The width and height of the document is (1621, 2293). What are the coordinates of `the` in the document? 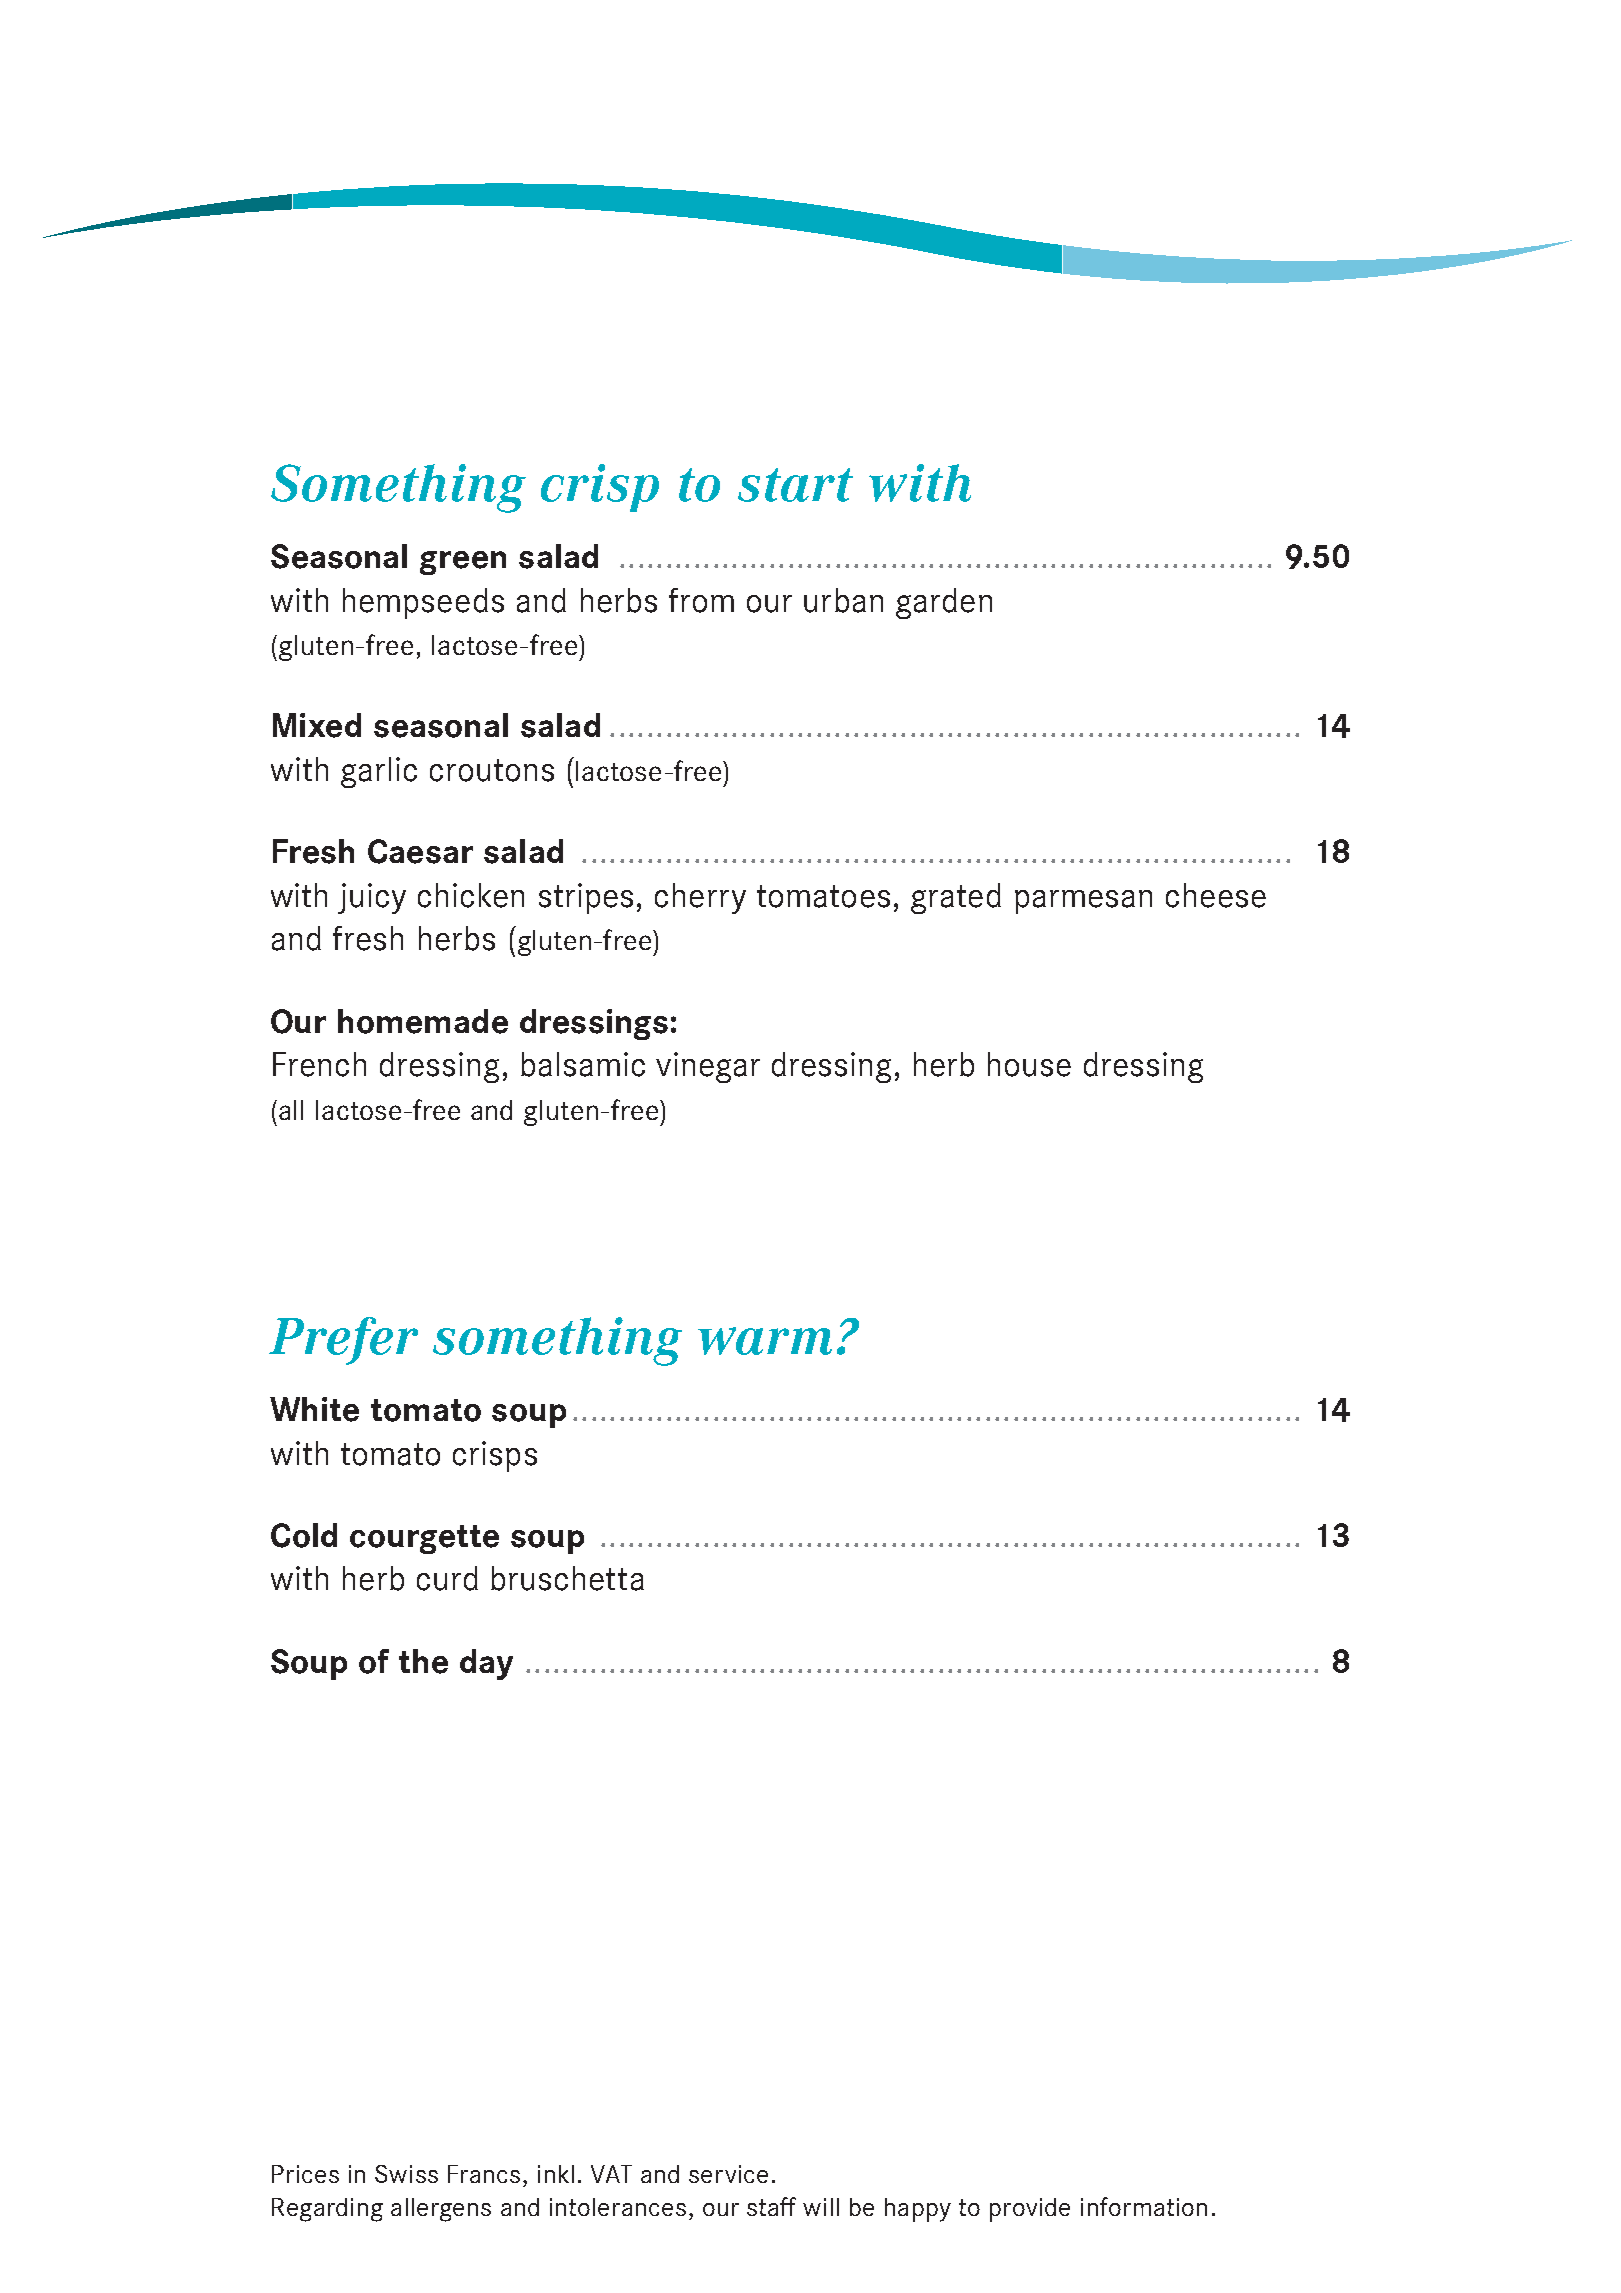 It's located at (423, 1661).
